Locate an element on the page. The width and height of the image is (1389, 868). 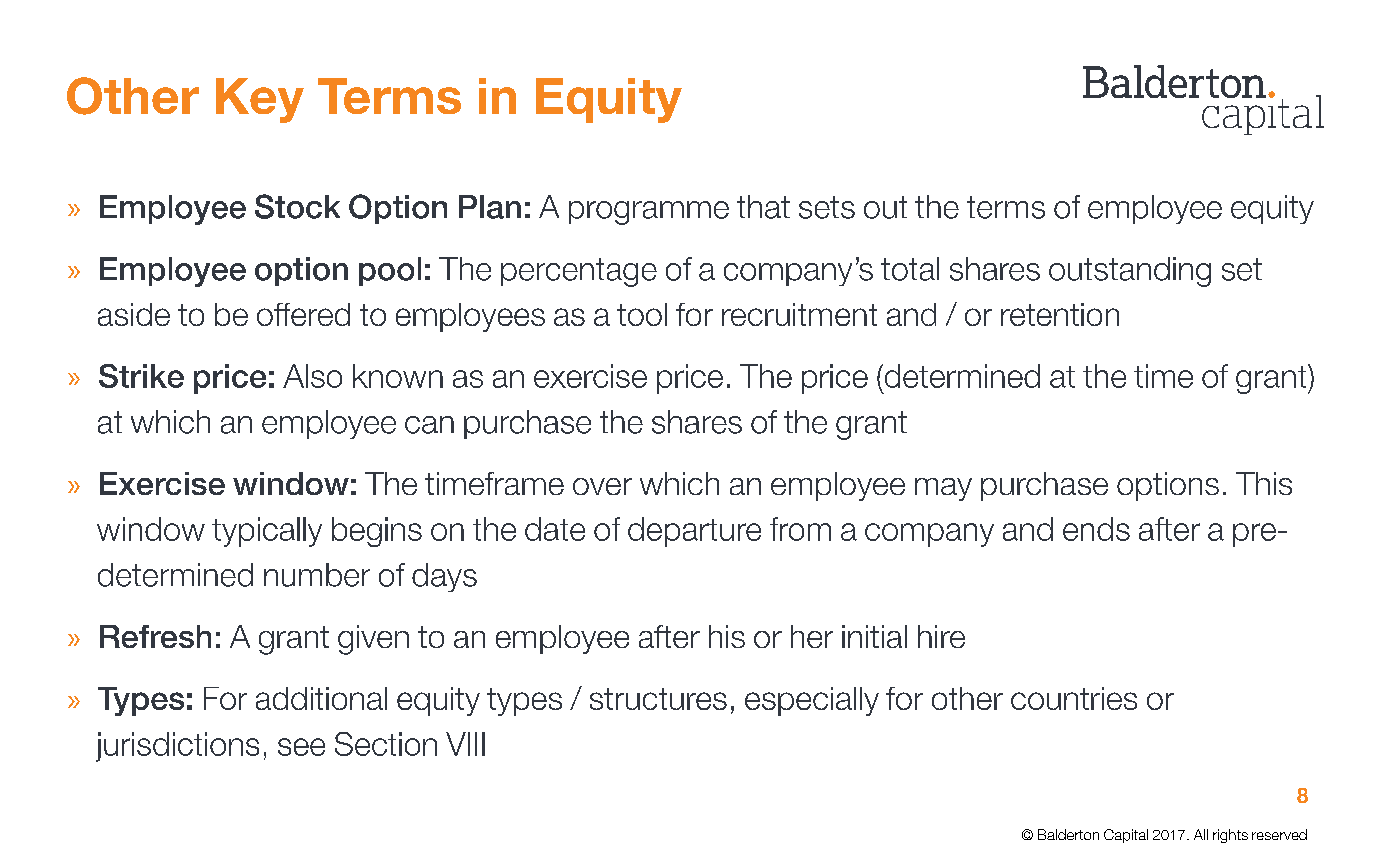
typically is located at coordinates (267, 532).
